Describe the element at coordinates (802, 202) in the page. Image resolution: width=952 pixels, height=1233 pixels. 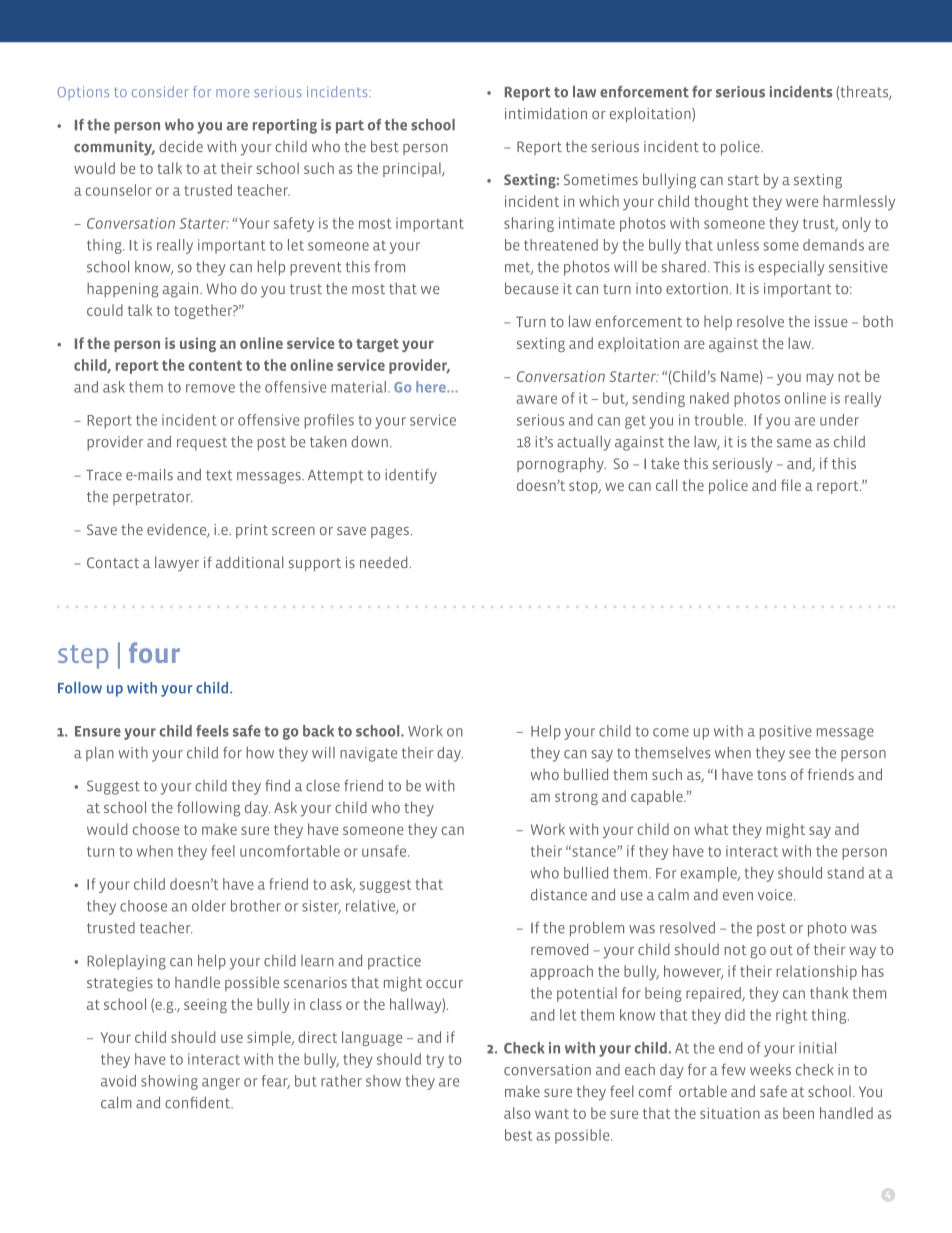
I see `were` at that location.
